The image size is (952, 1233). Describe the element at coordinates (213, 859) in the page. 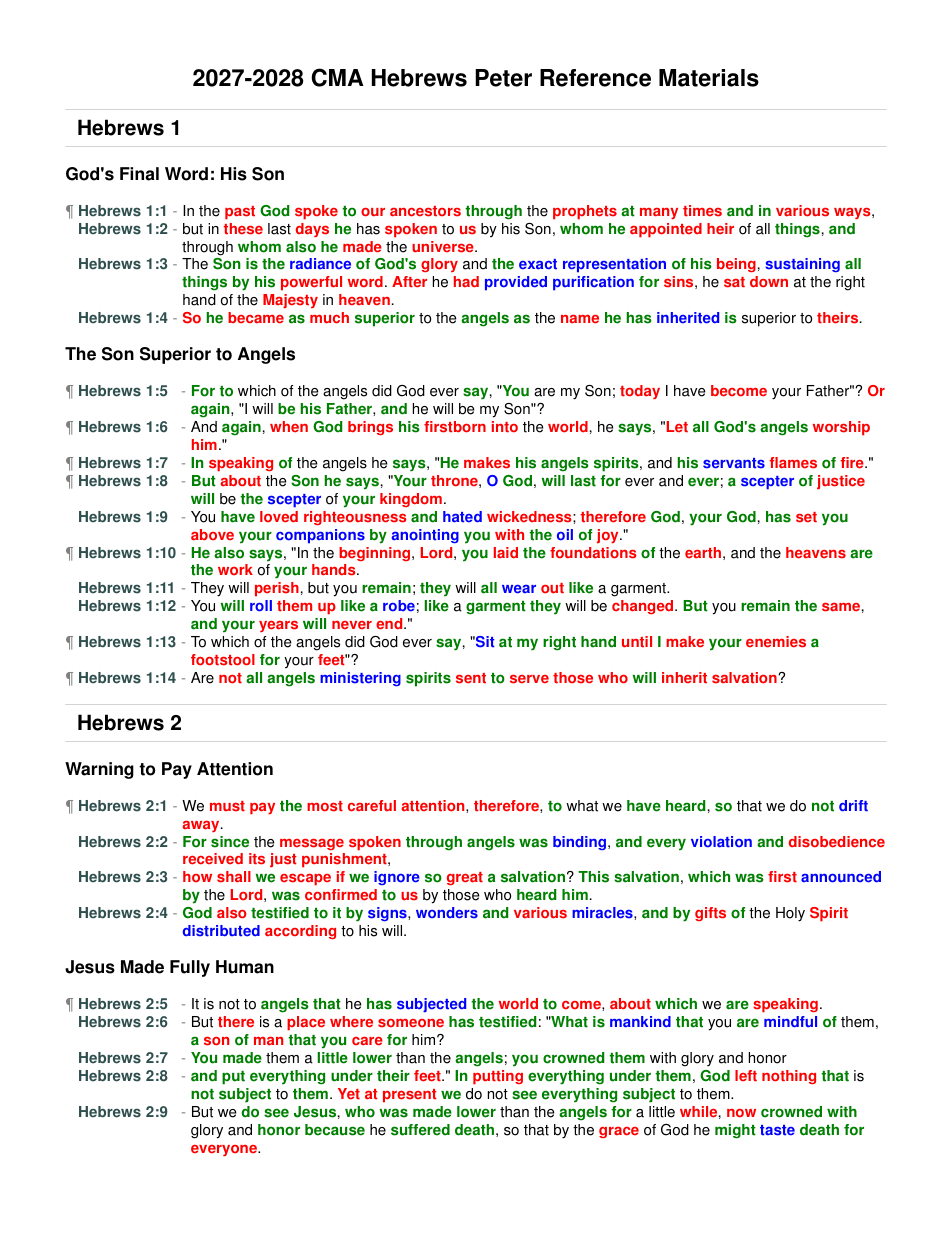

I see `received` at that location.
